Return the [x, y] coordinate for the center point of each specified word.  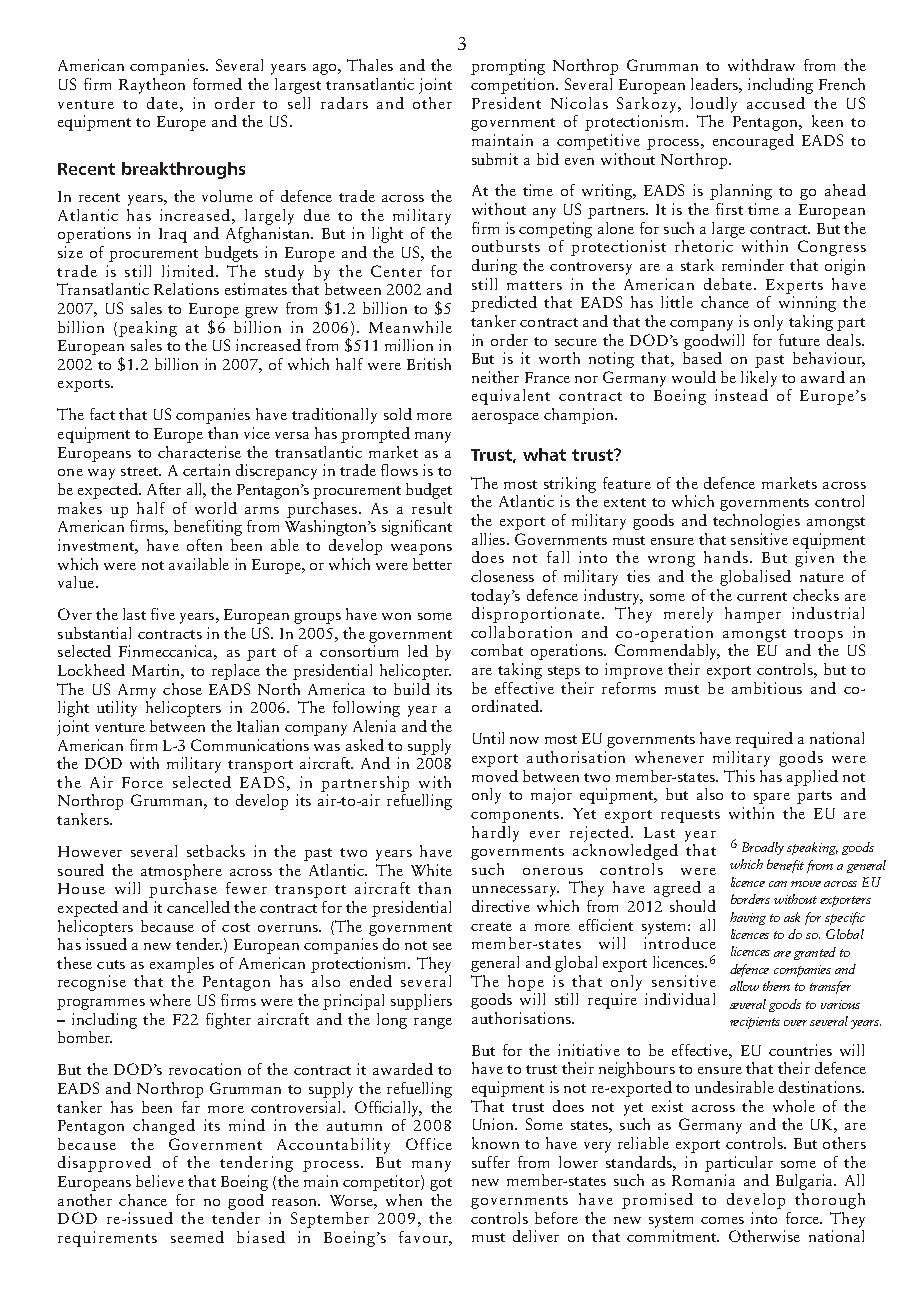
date [162, 103]
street [140, 471]
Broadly [763, 848]
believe [160, 1181]
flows [399, 470]
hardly [495, 834]
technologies [756, 522]
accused [776, 103]
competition [514, 86]
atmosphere [181, 872]
